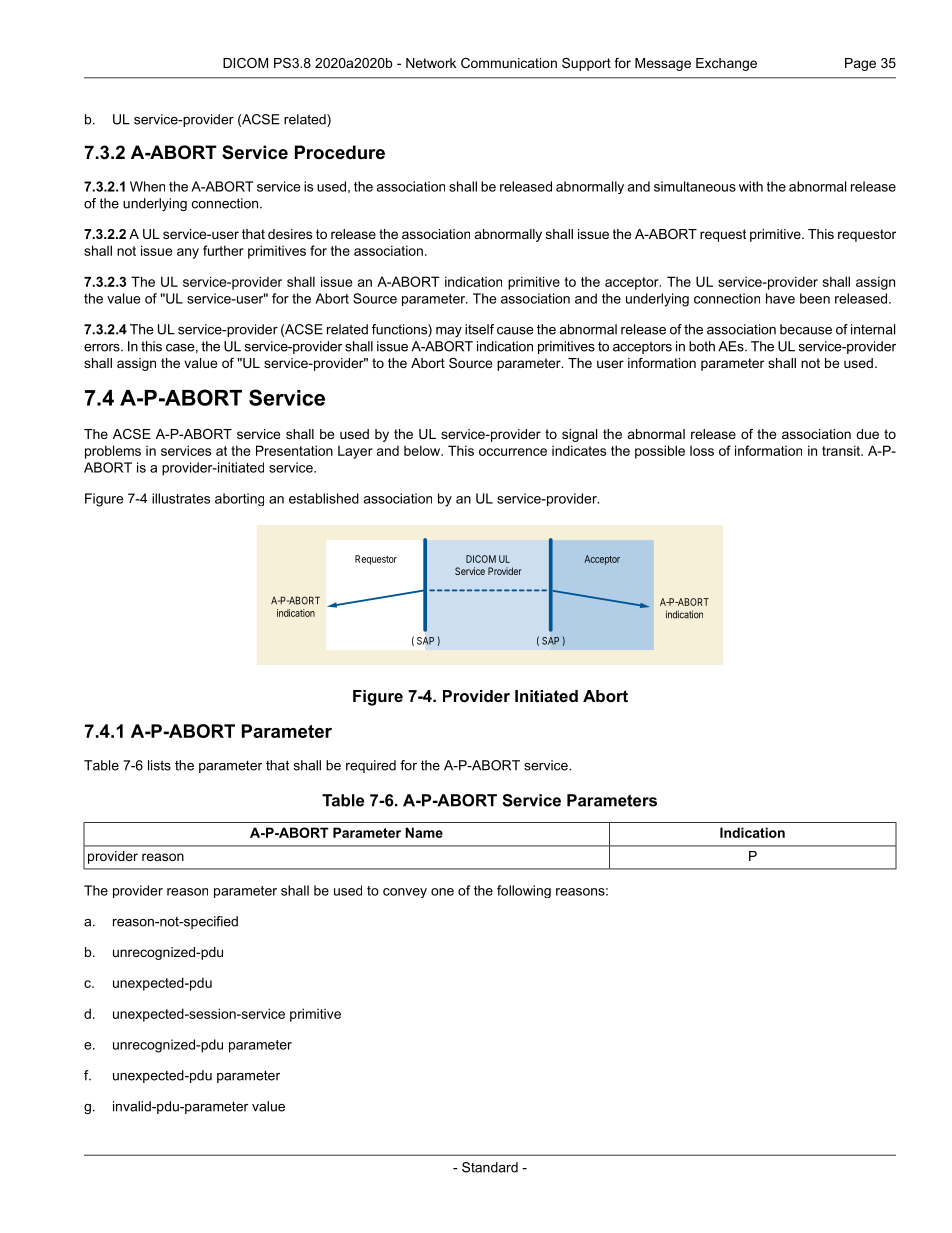 The image size is (952, 1233). I want to click on illustrates, so click(181, 498).
